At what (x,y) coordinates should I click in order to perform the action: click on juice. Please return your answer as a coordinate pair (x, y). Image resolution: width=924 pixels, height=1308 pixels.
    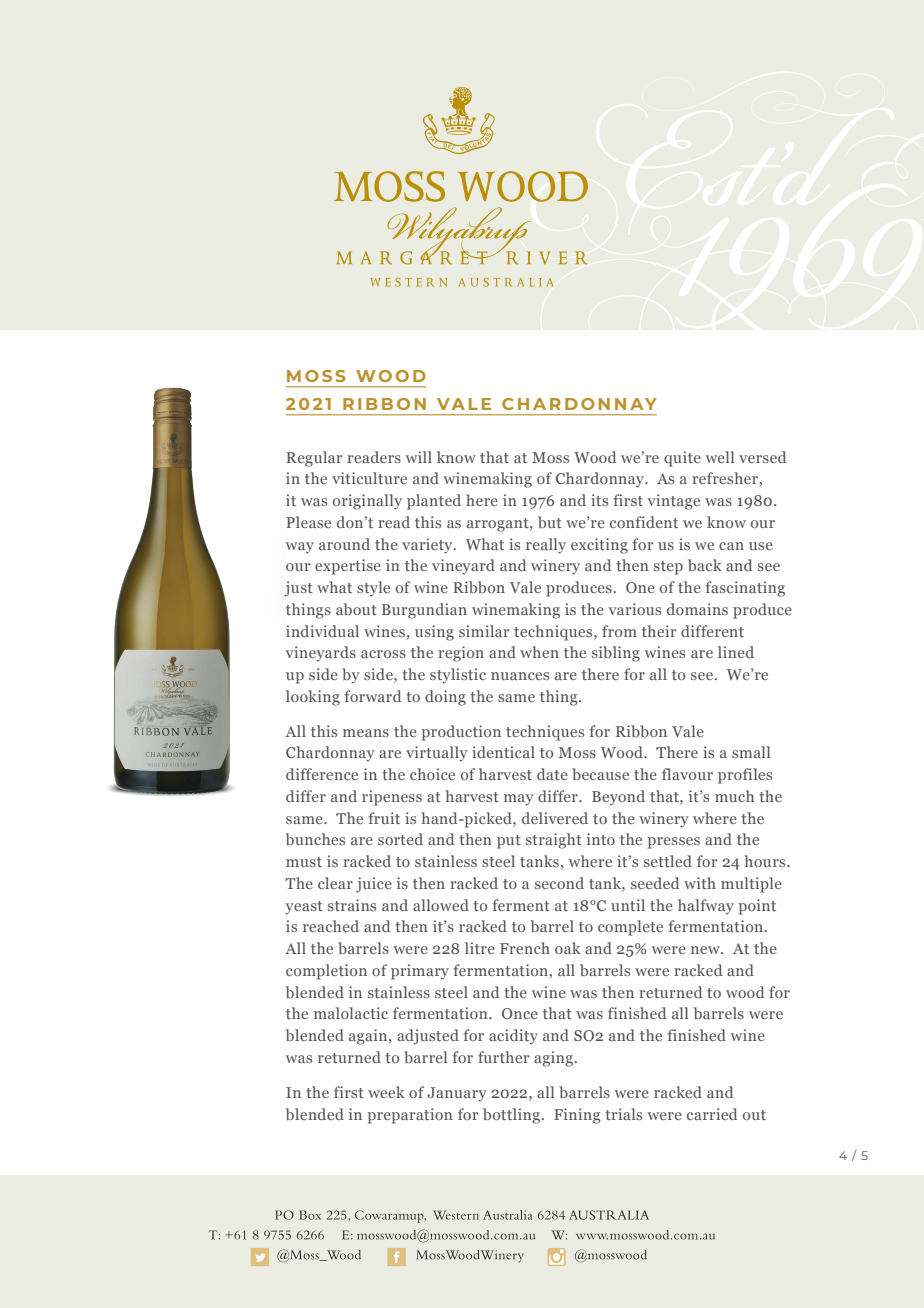
    Looking at the image, I should click on (374, 885).
